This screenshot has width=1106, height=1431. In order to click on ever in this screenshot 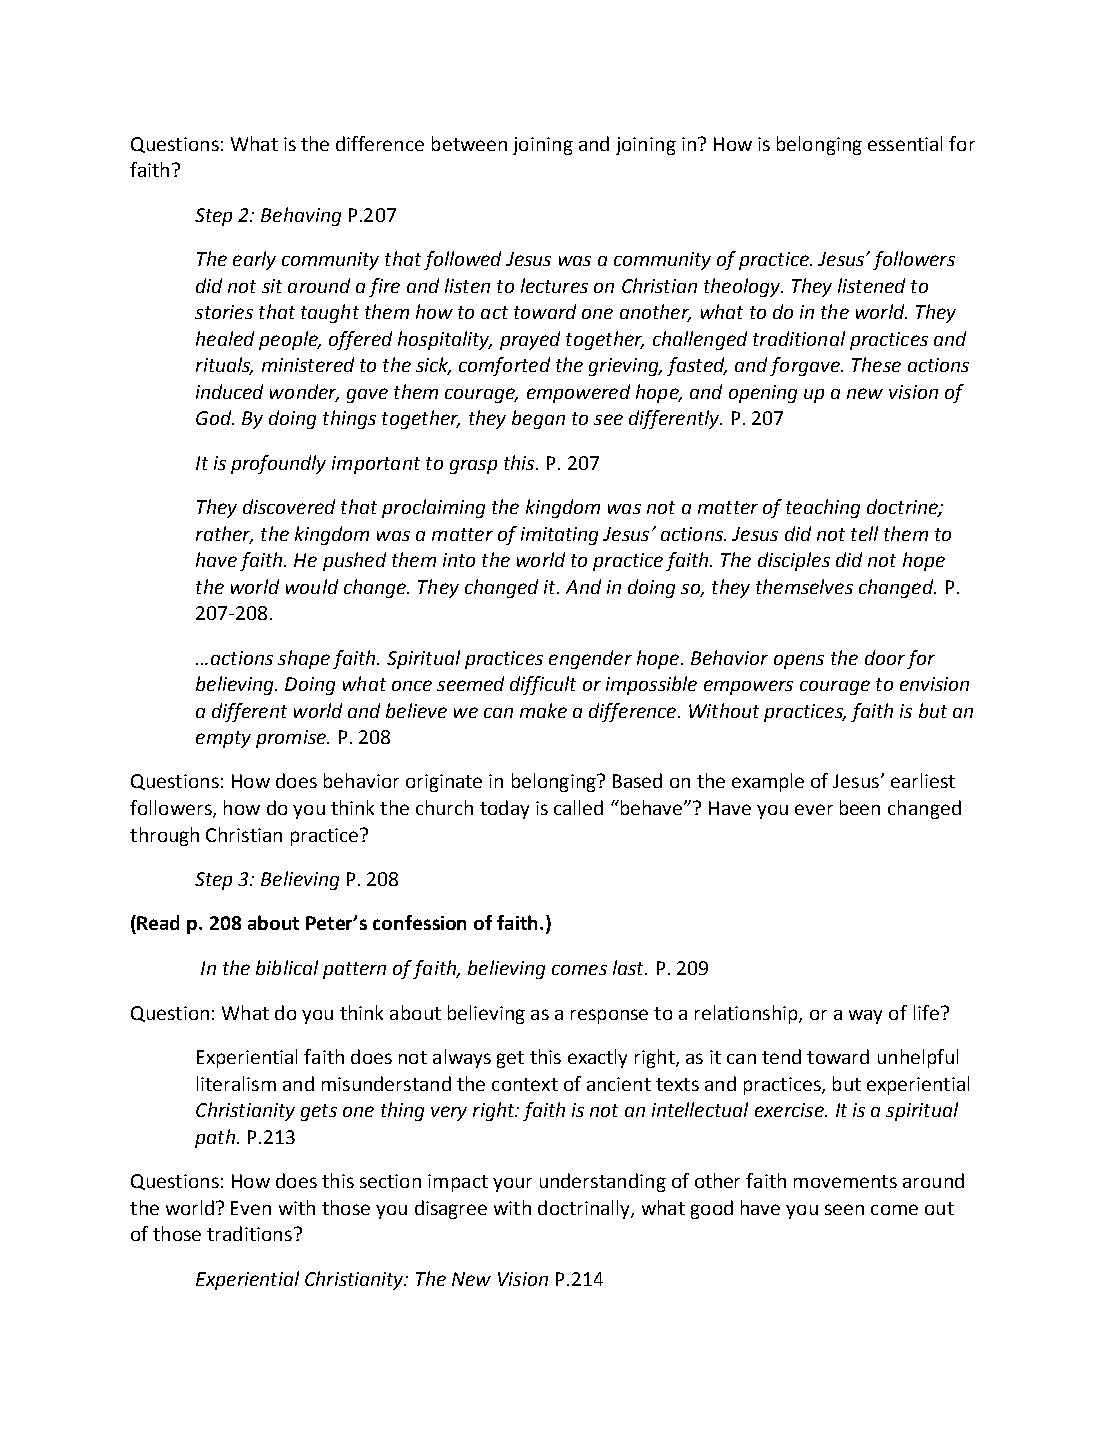, I will do `click(814, 809)`.
